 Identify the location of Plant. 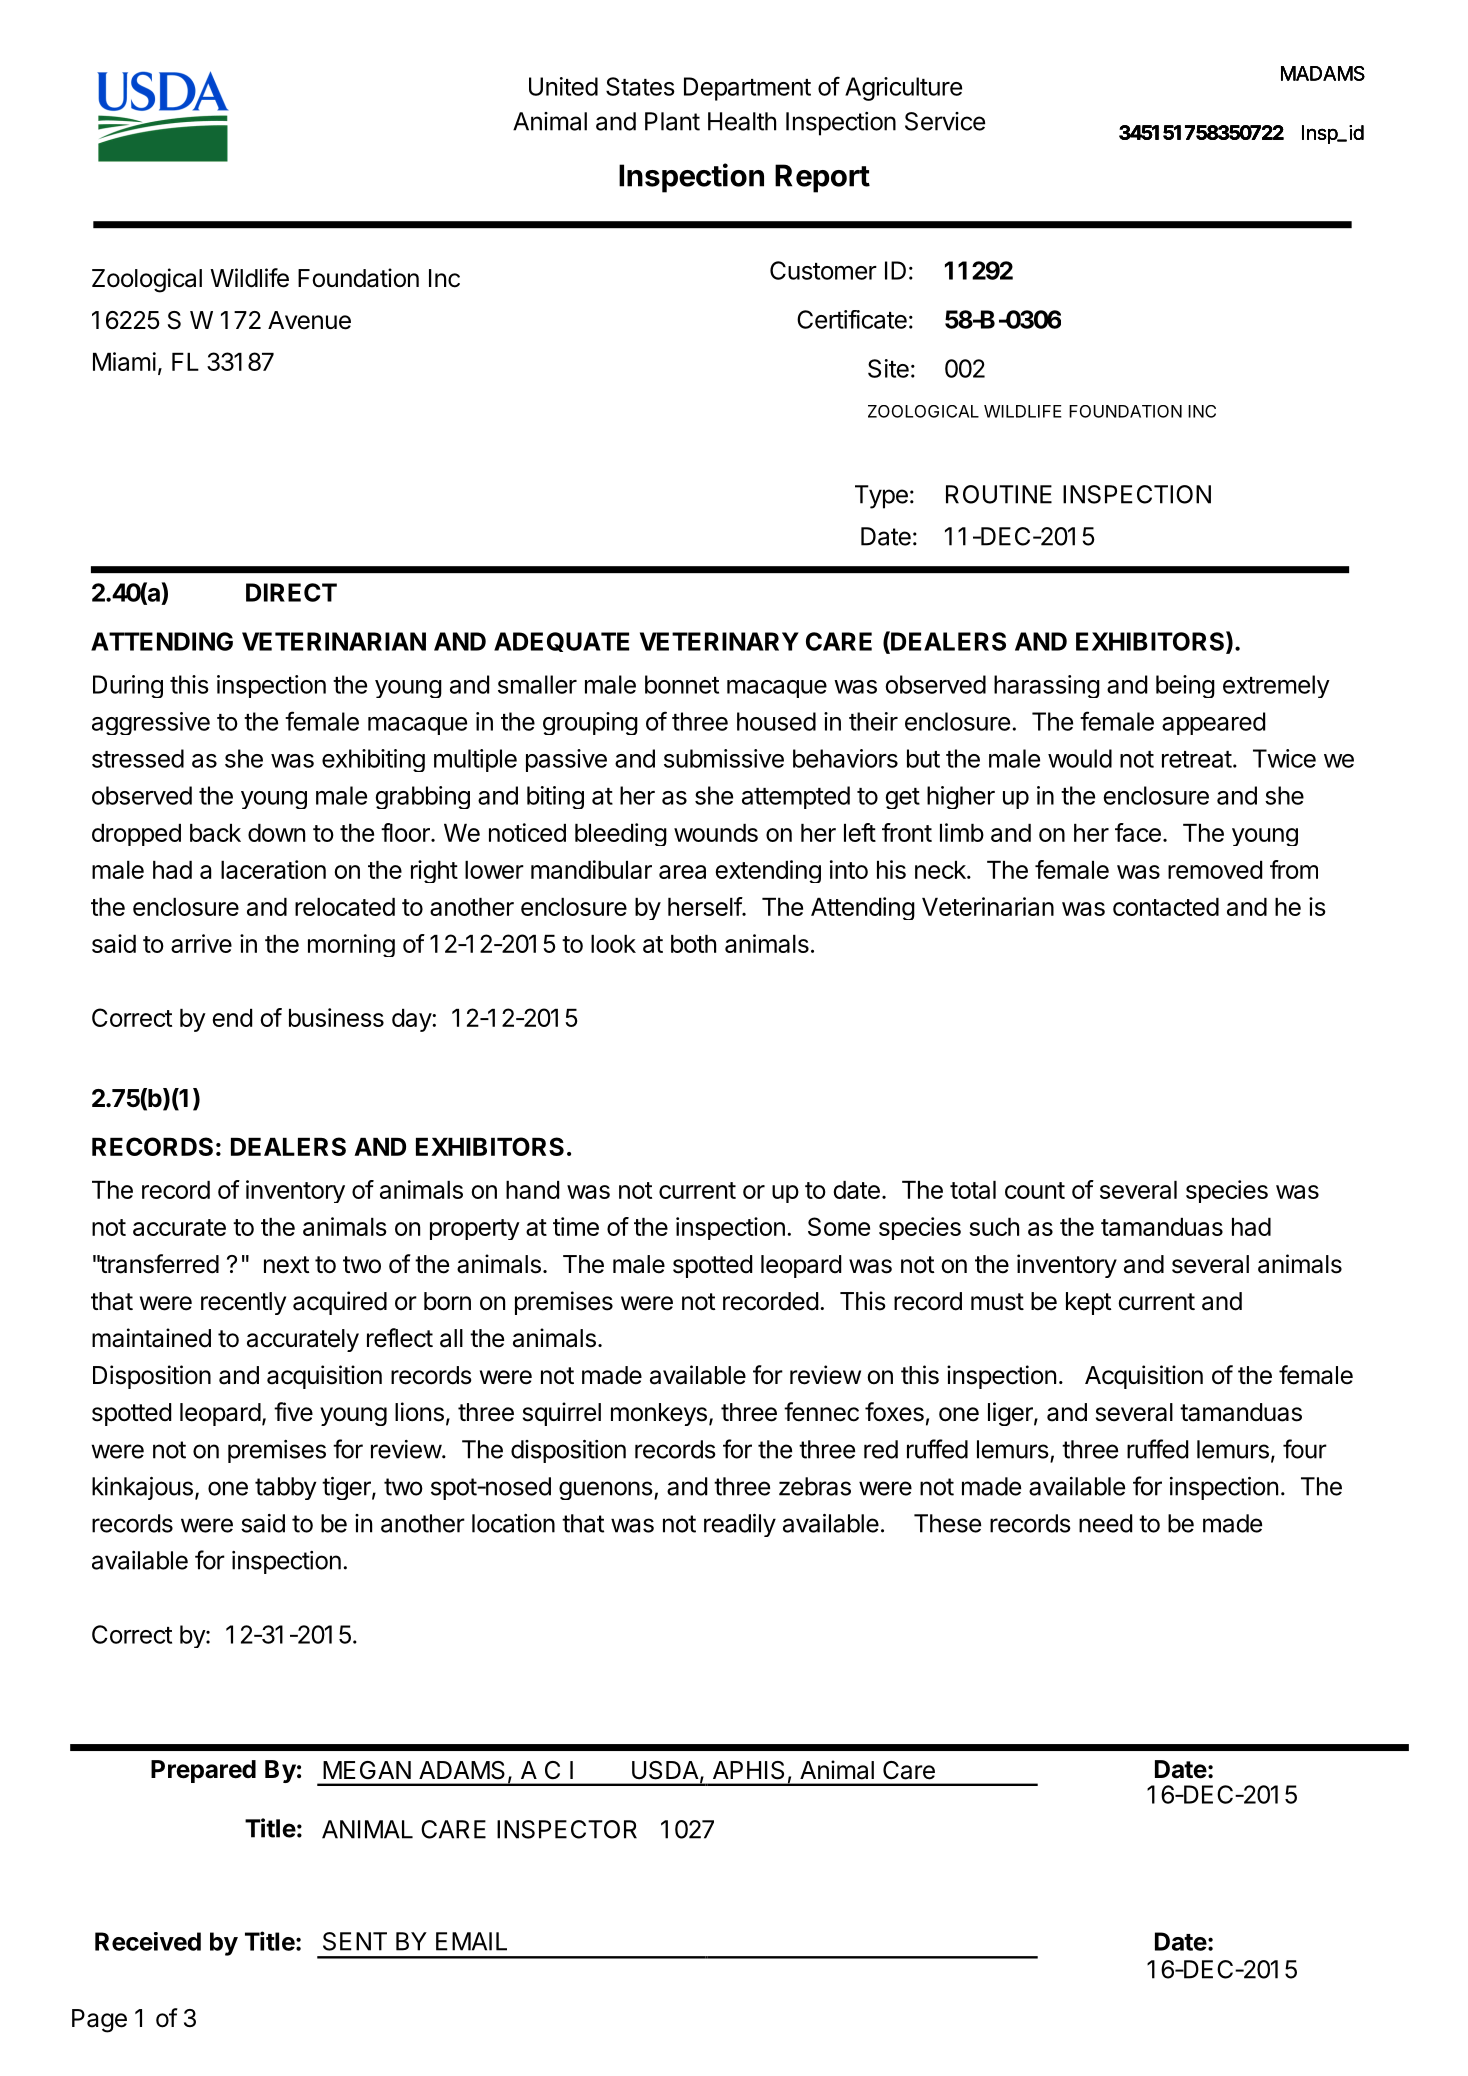
(672, 121).
